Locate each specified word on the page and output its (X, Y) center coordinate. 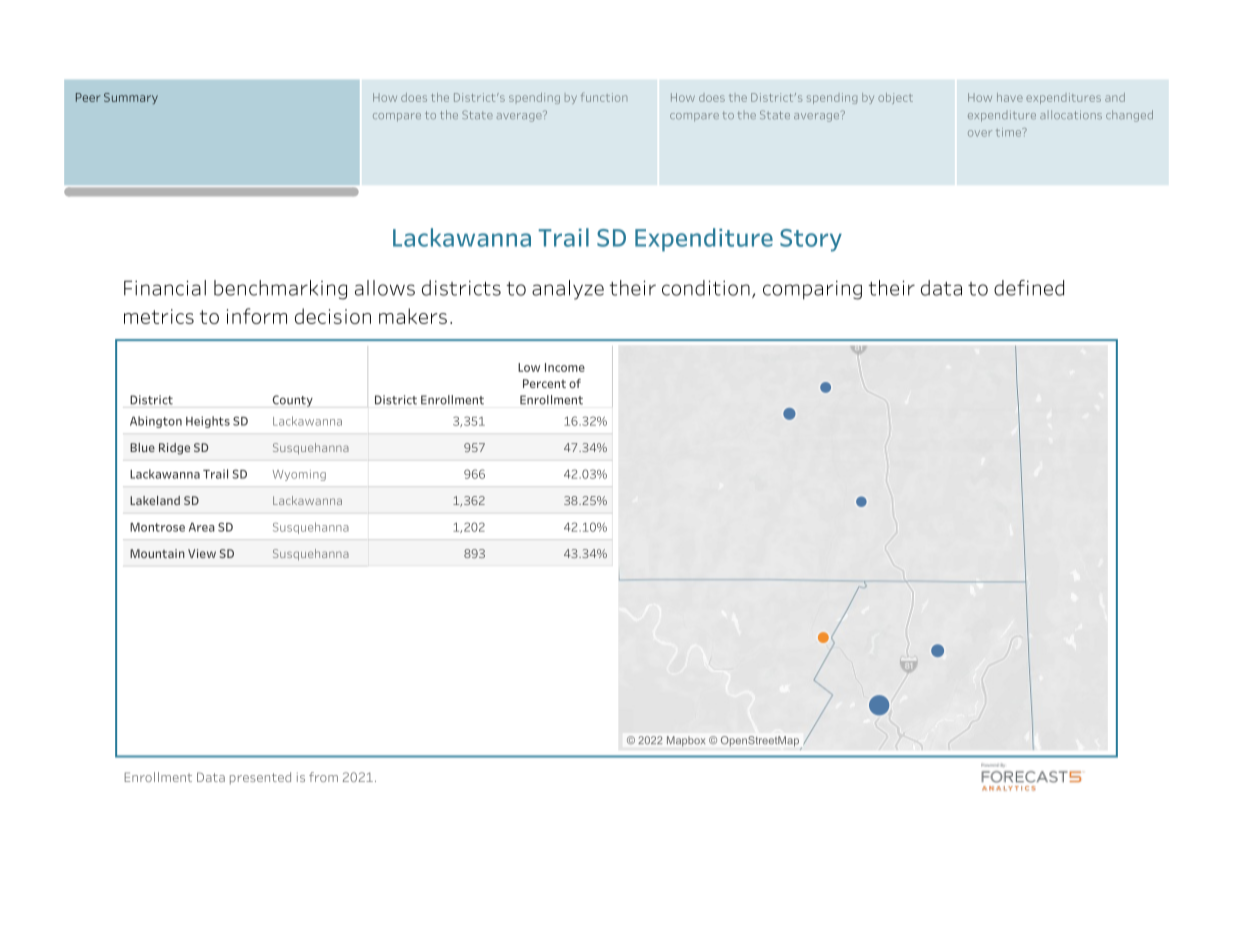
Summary (131, 98)
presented (260, 778)
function (604, 97)
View (202, 553)
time (1010, 132)
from (323, 777)
